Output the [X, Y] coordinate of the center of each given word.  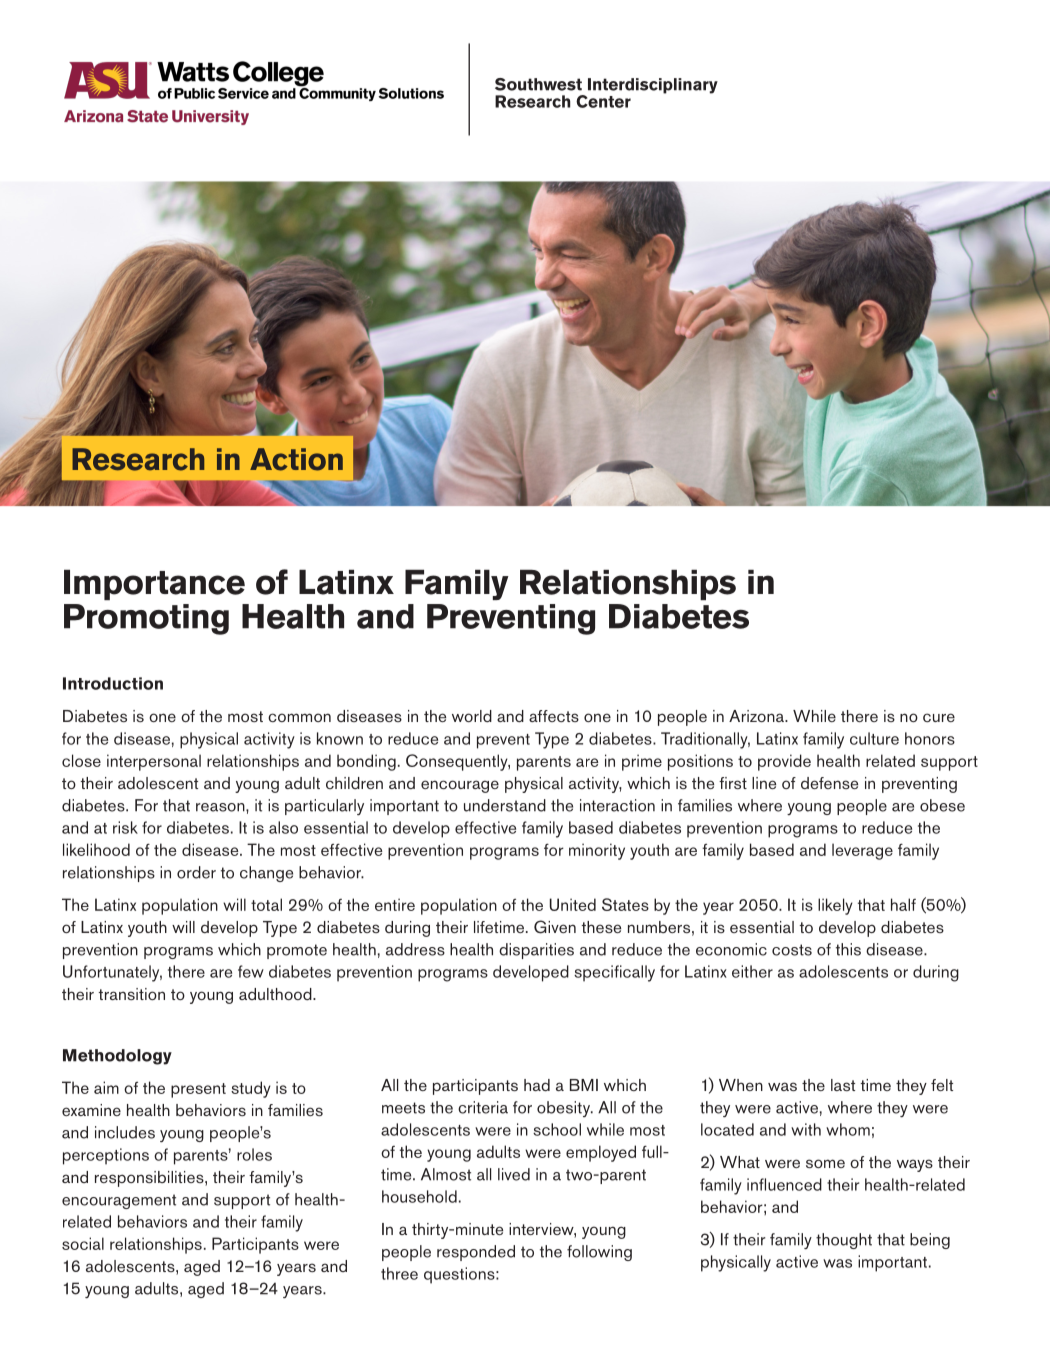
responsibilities [150, 1179]
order [196, 872]
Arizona [757, 716]
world [472, 716]
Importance [154, 585]
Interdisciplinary [653, 86]
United [573, 904]
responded [476, 1253]
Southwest [538, 84]
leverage [862, 851]
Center [603, 101]
